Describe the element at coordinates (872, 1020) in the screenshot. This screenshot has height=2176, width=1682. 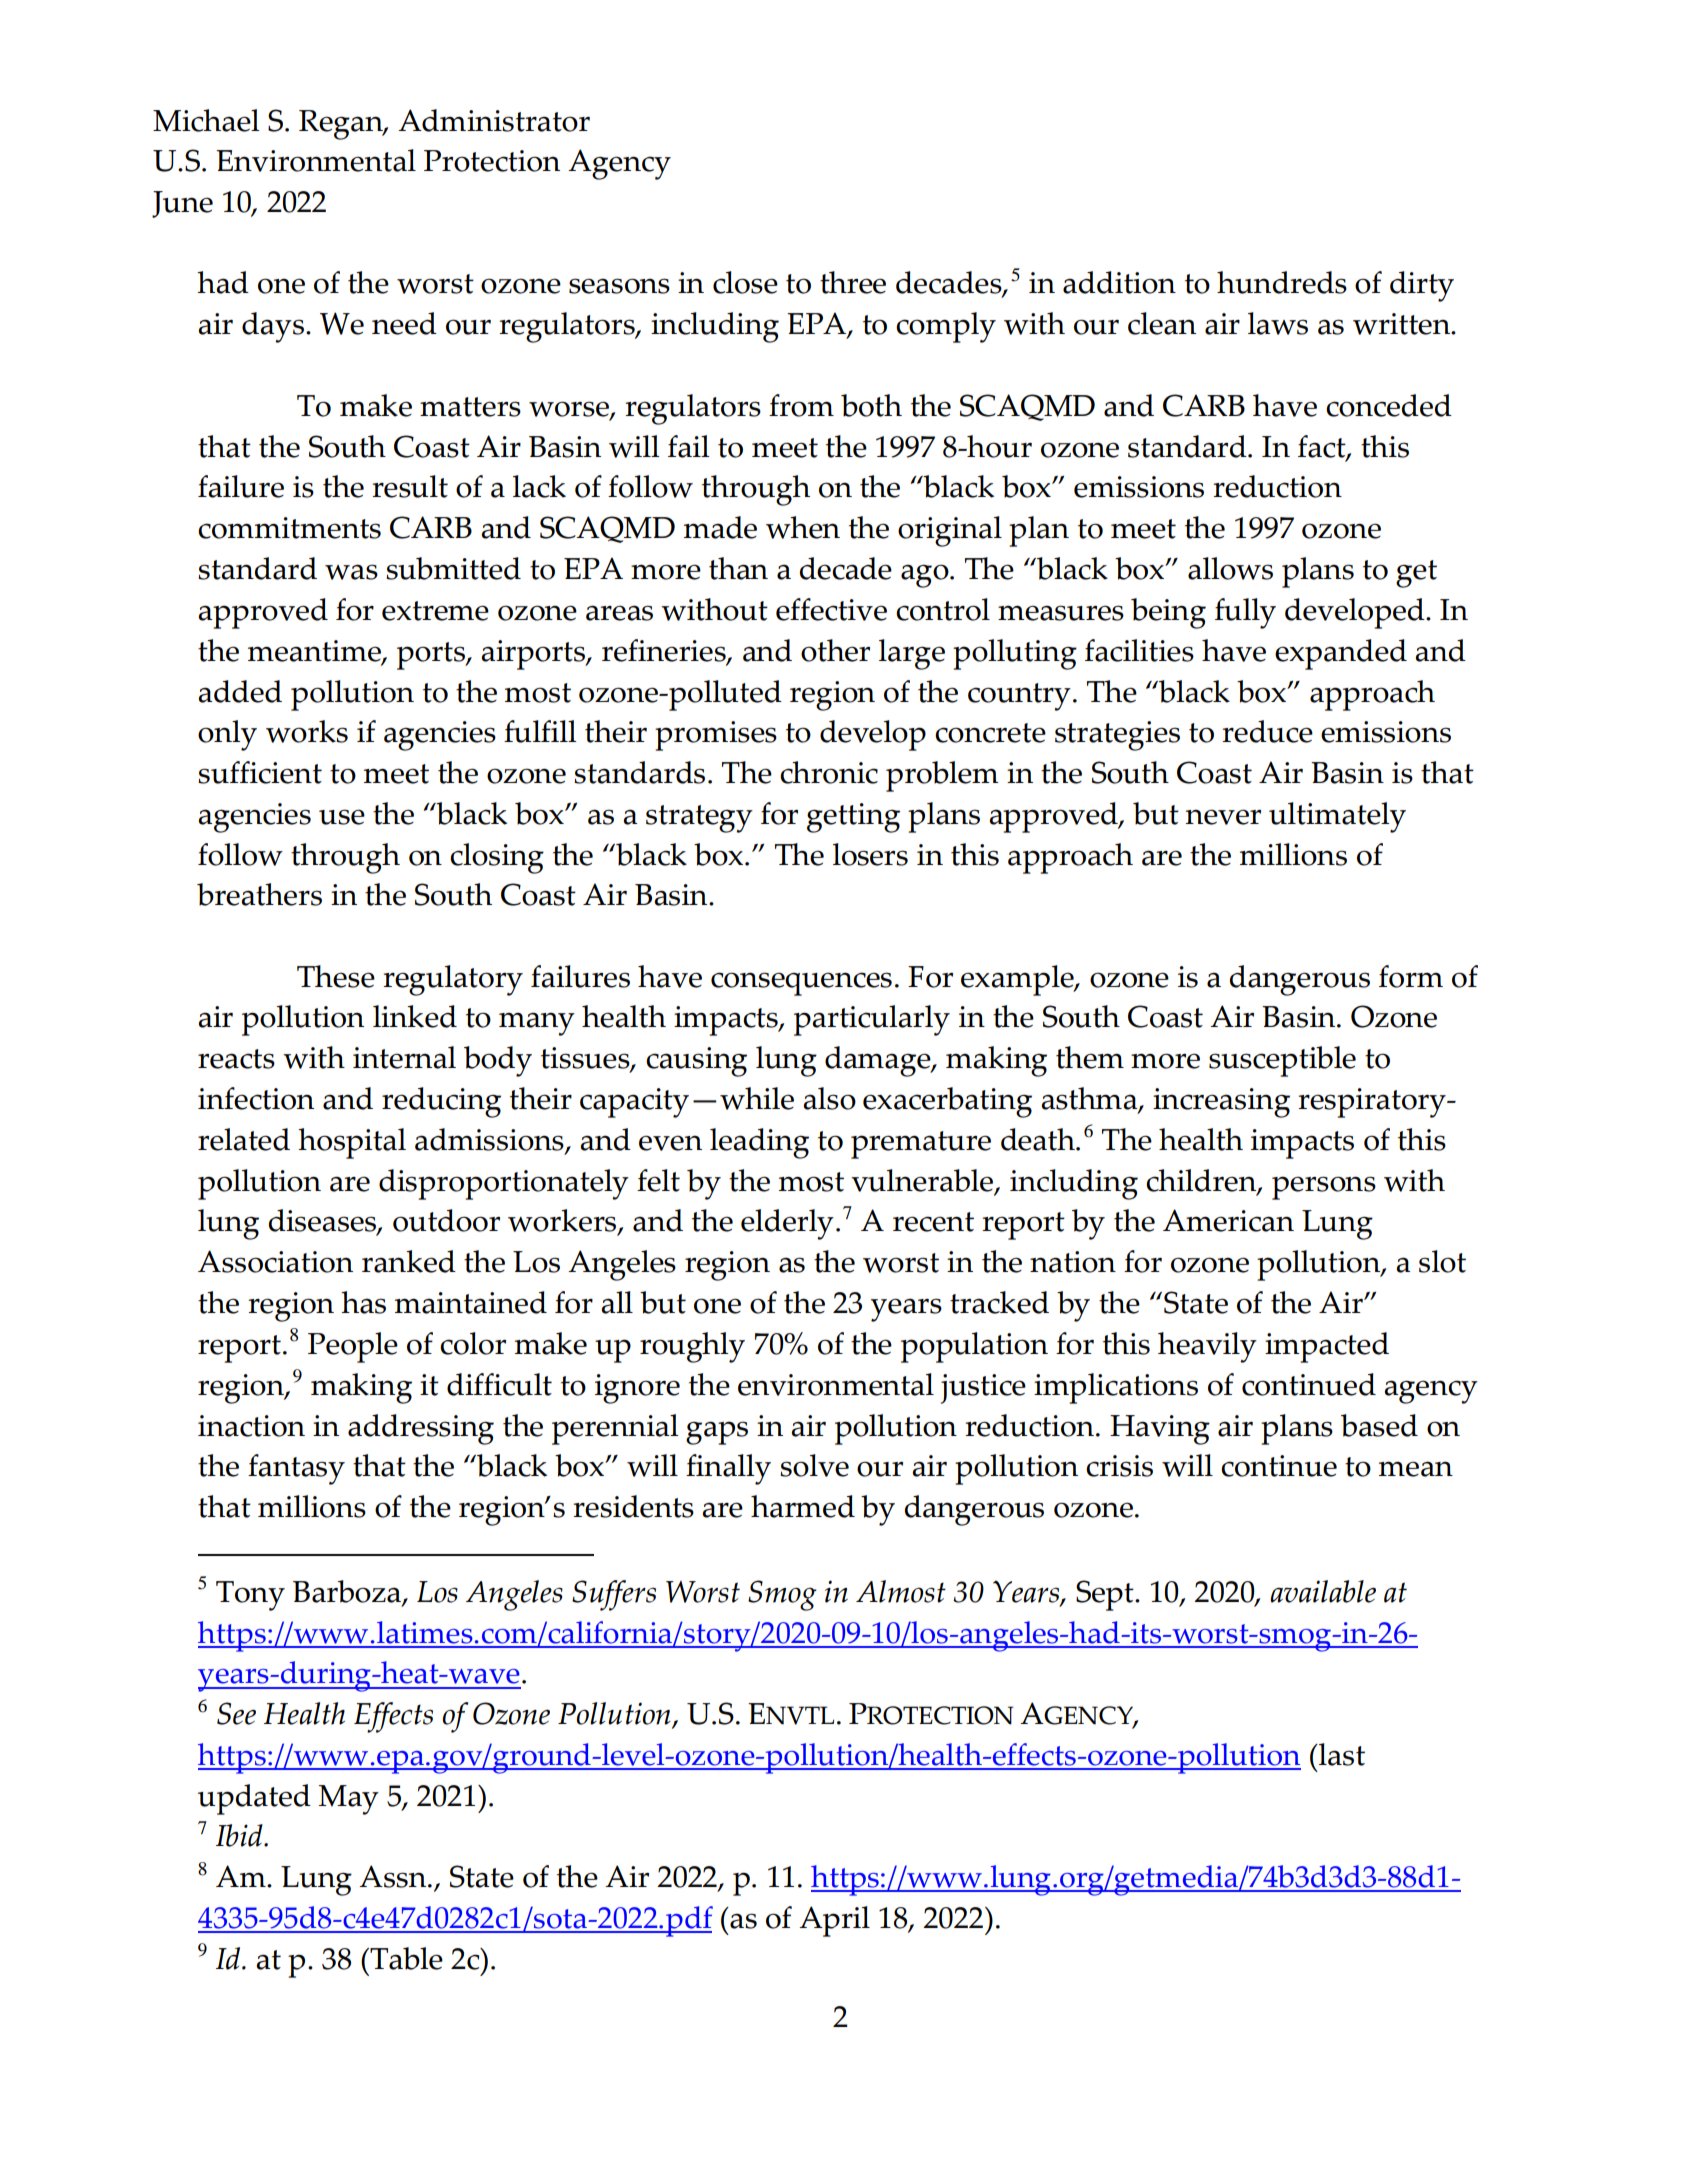
I see `particularly` at that location.
